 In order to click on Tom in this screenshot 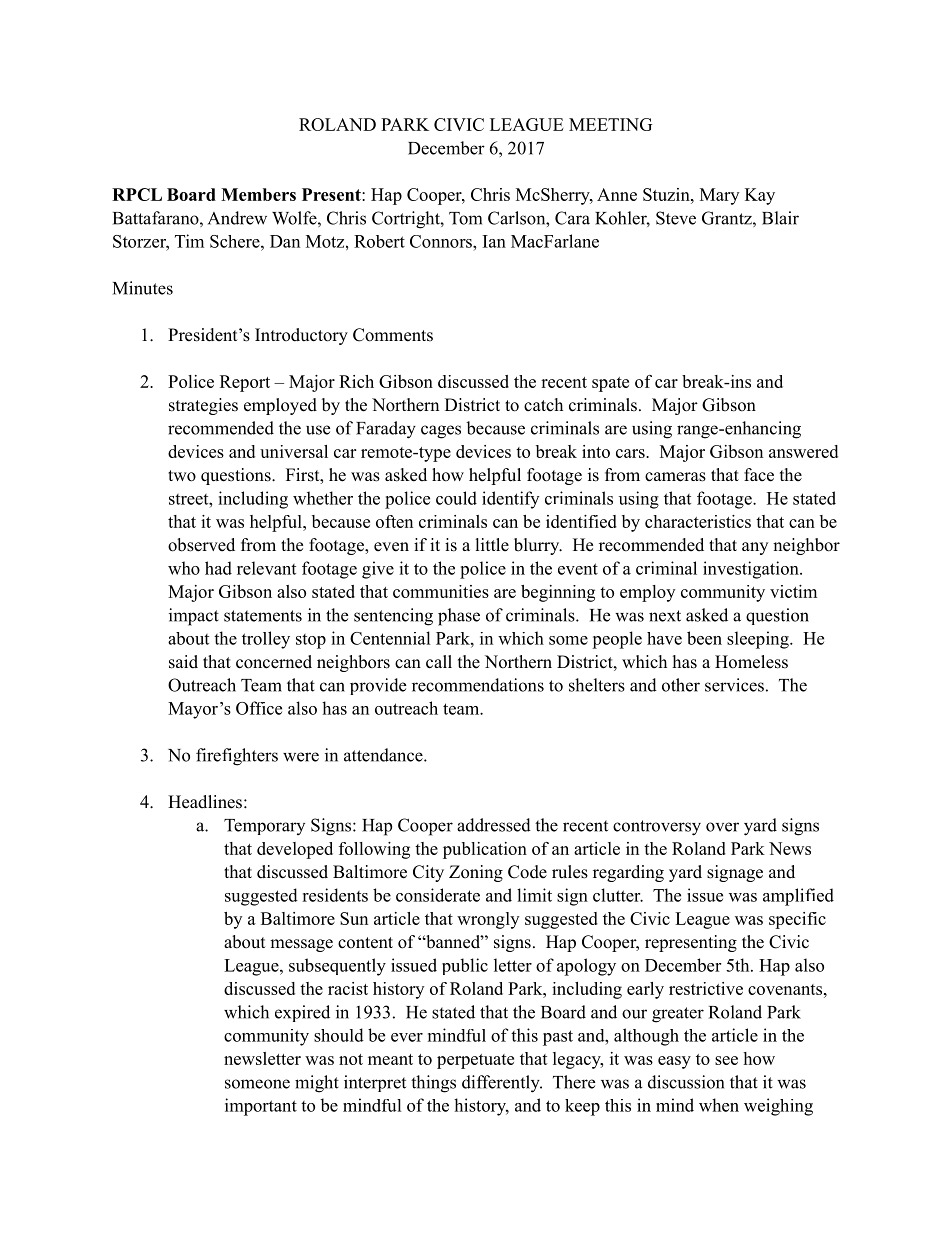, I will do `click(465, 218)`.
